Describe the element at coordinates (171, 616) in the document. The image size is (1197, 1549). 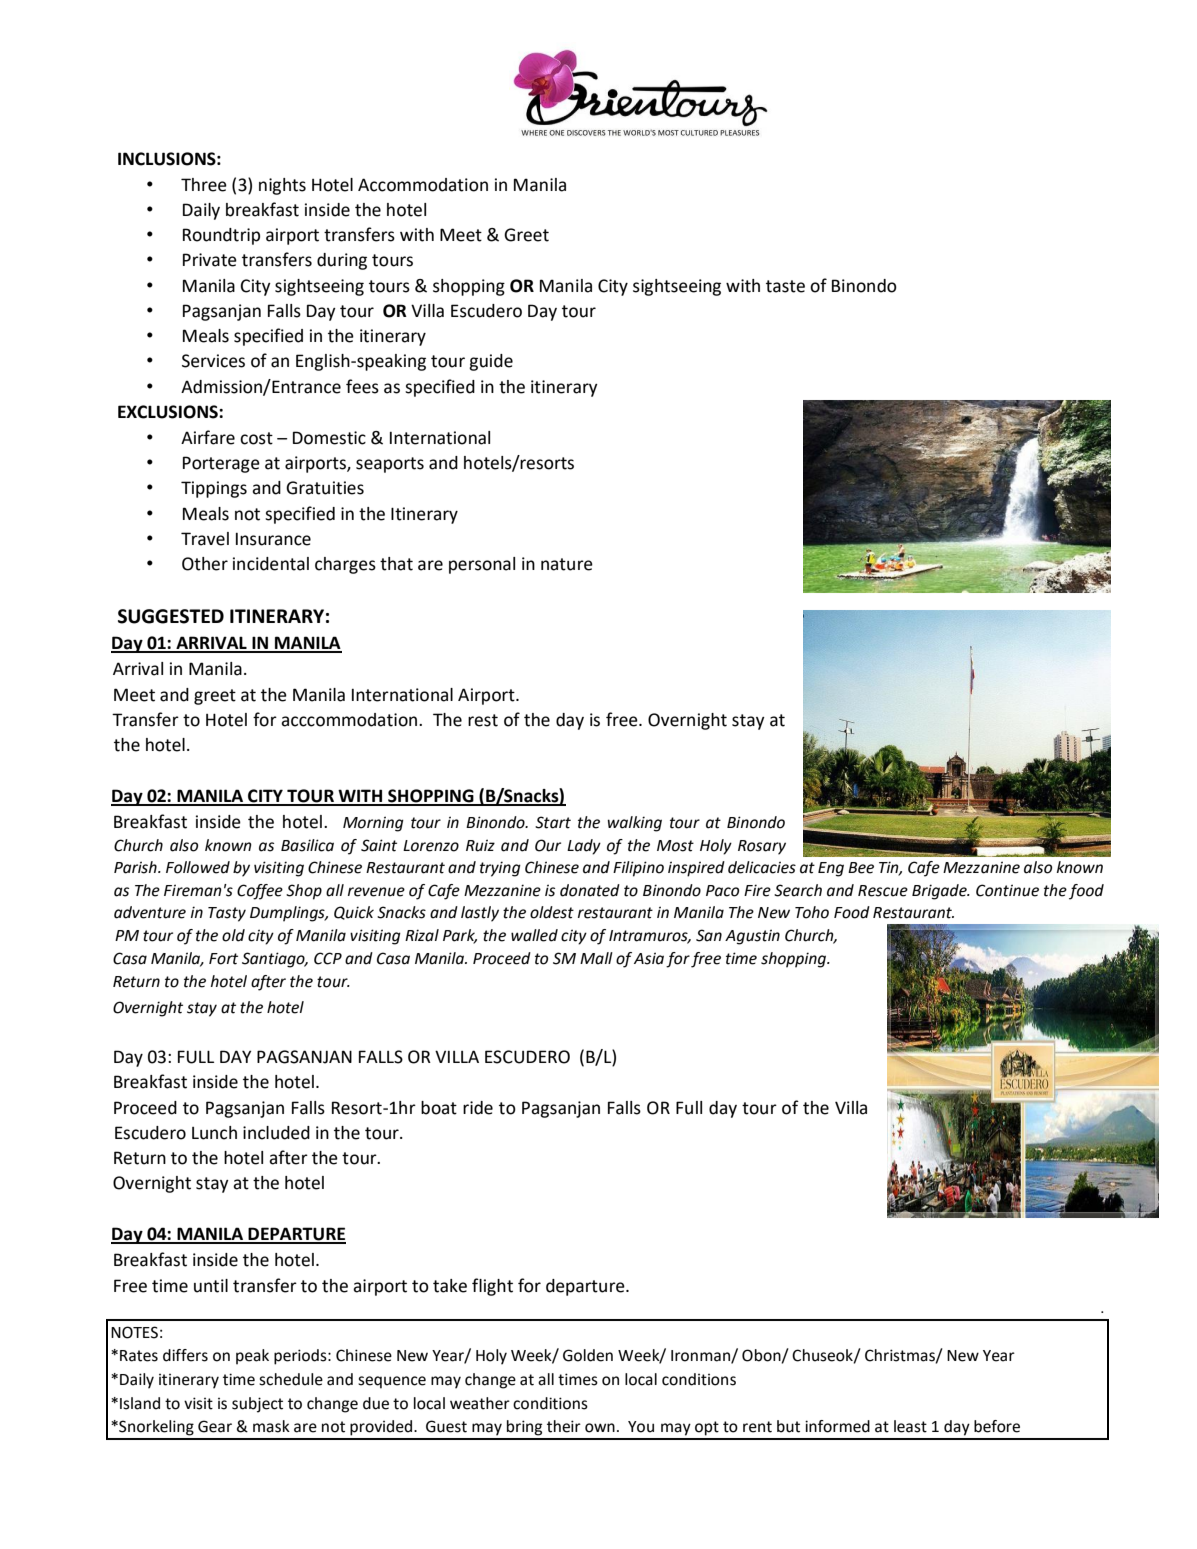
I see `SUGGESTED` at that location.
